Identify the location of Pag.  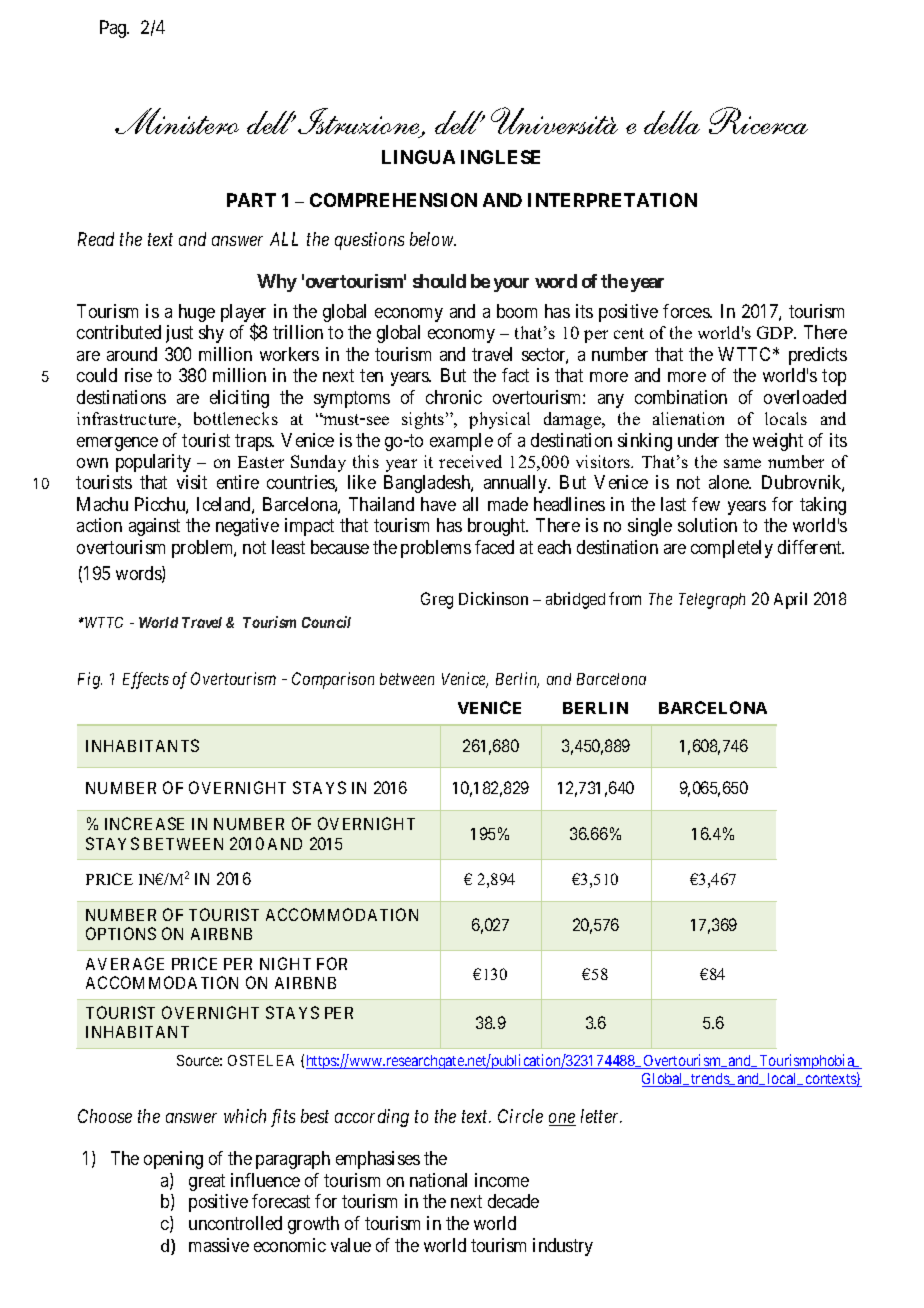
(114, 29).
